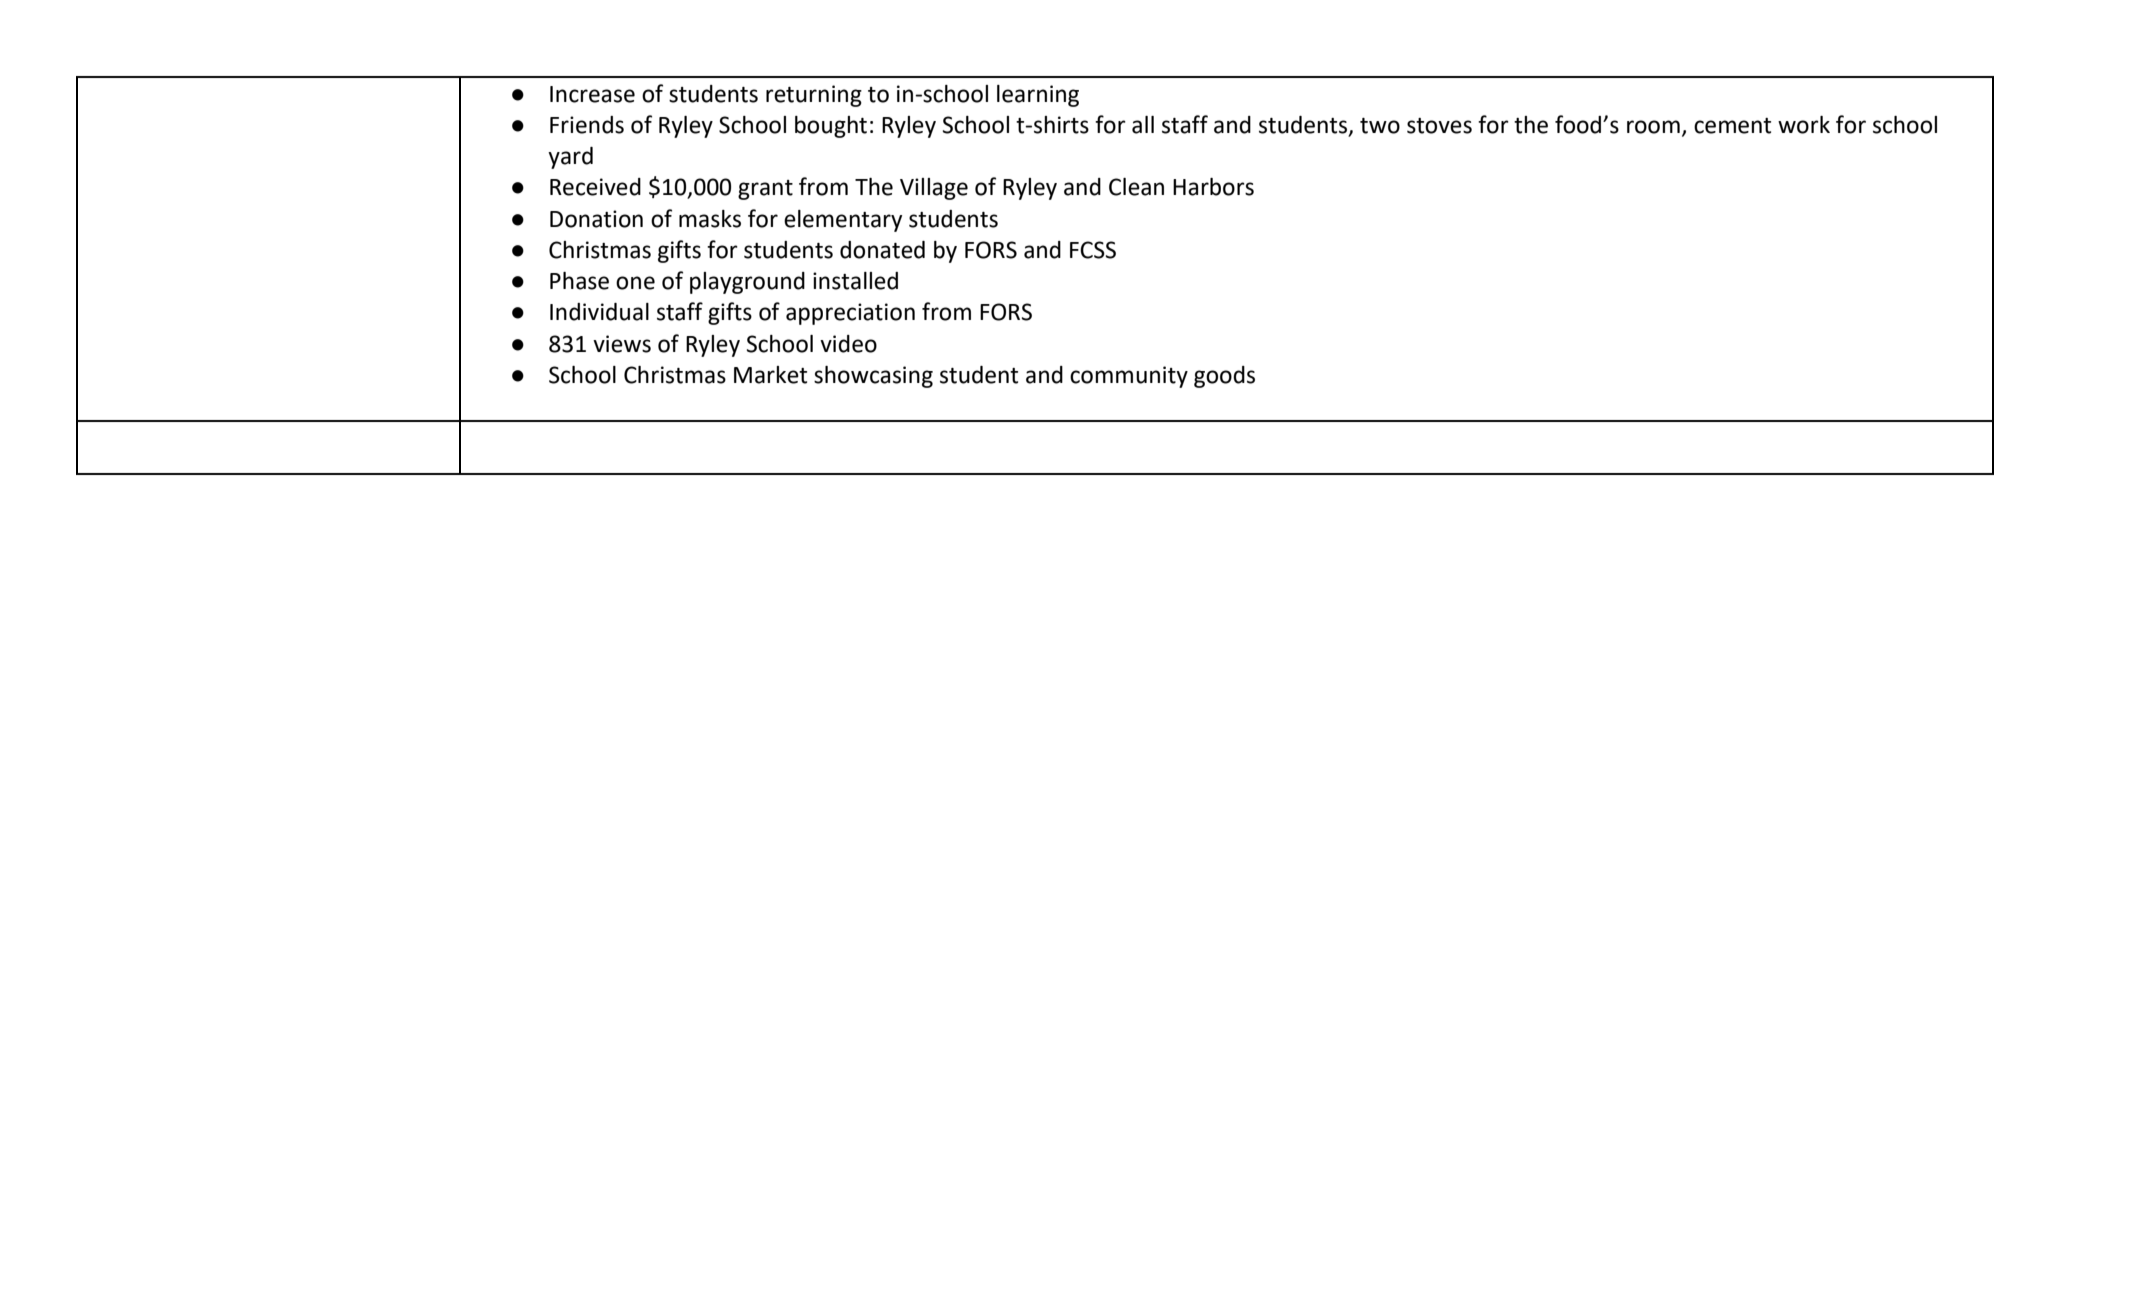 This screenshot has width=2147, height=1303. What do you see at coordinates (882, 250) in the screenshot?
I see `donated` at bounding box center [882, 250].
